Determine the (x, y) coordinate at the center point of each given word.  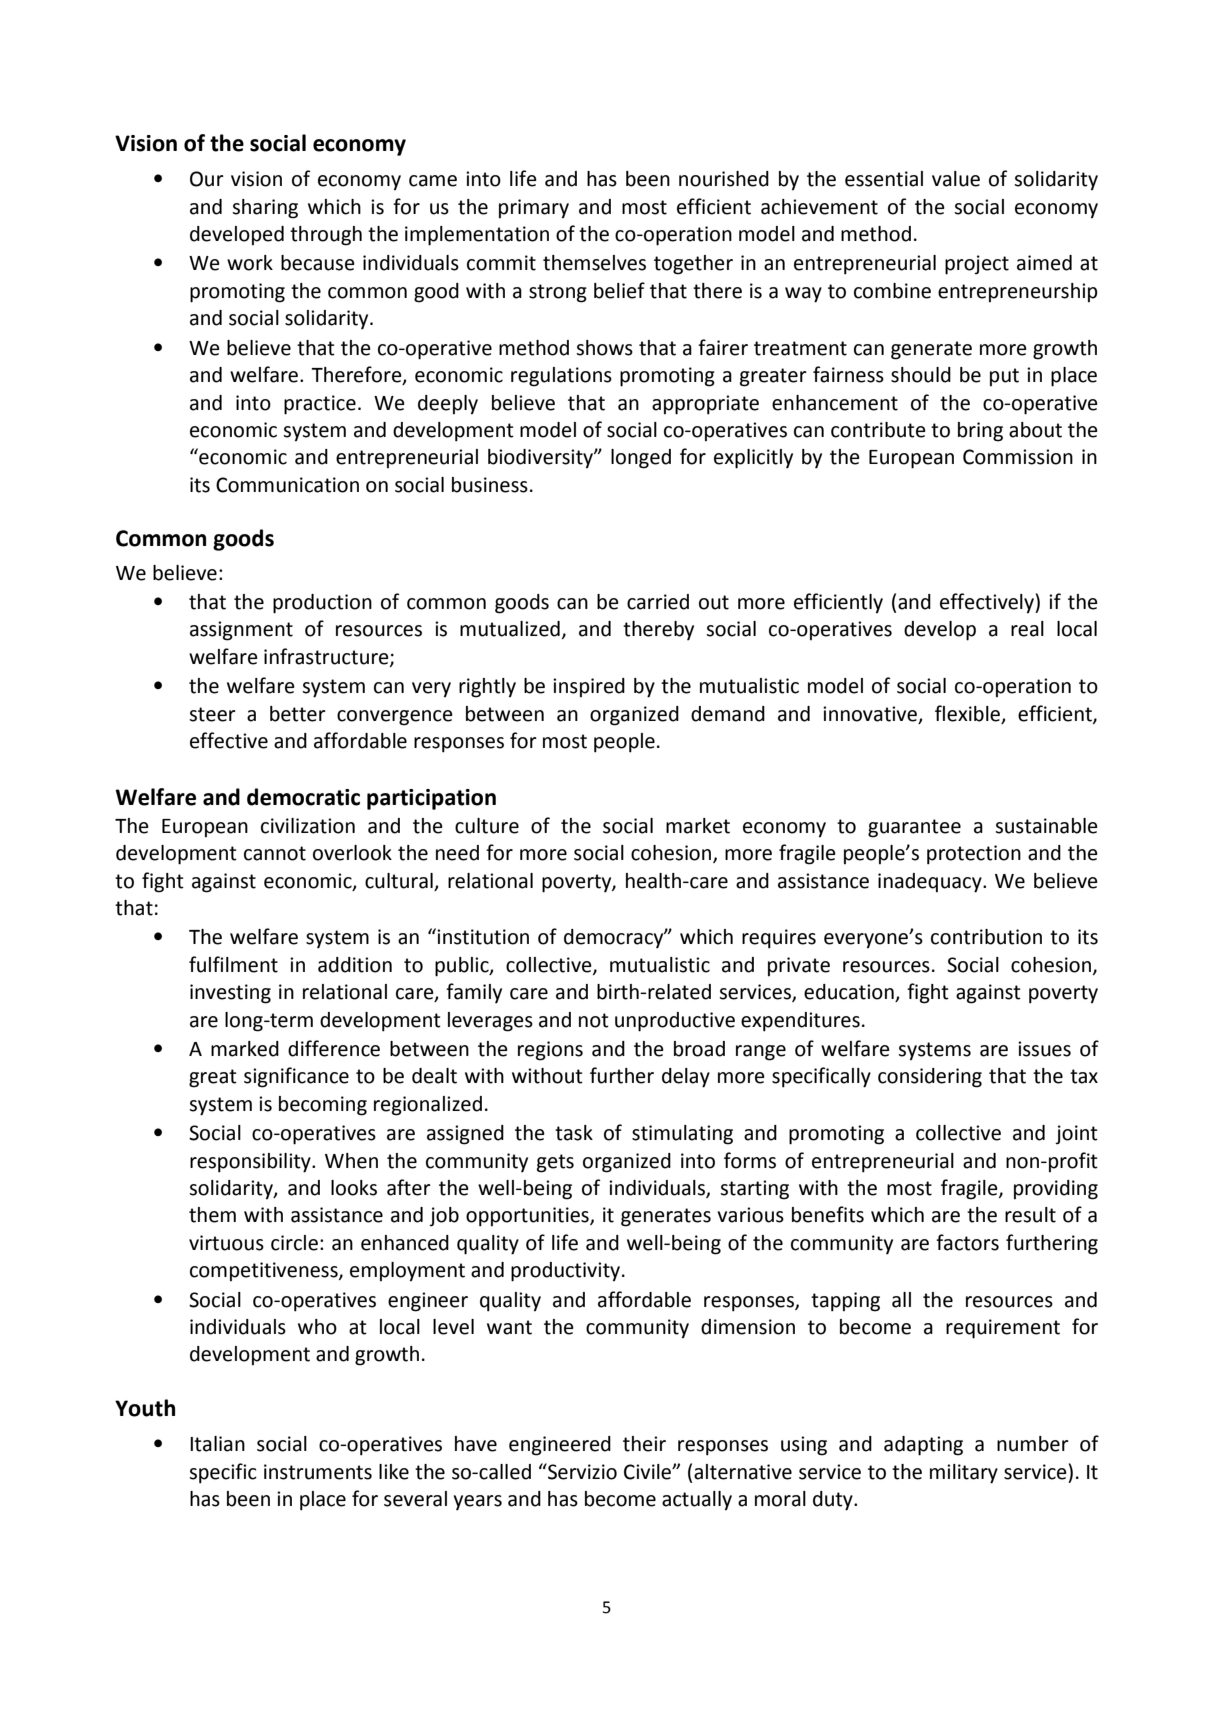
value (956, 179)
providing (1056, 1190)
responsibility (251, 1163)
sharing (265, 209)
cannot (275, 853)
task (574, 1133)
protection (974, 855)
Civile (648, 1472)
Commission (1018, 457)
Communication (287, 485)
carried (658, 602)
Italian (217, 1444)
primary (534, 209)
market (698, 826)
